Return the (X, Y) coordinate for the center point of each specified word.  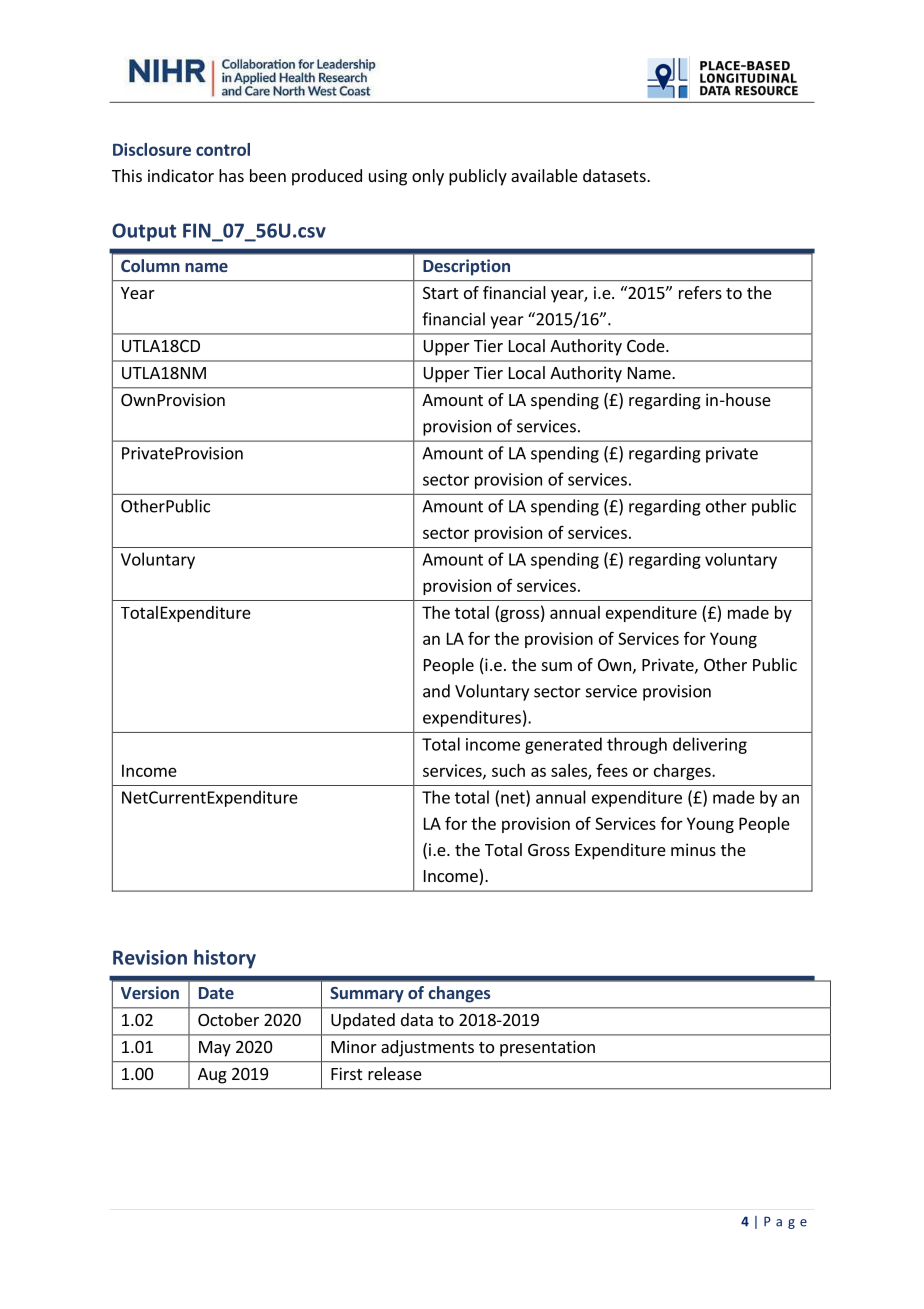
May (215, 1049)
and (436, 691)
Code (647, 345)
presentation (547, 1048)
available (544, 175)
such (508, 770)
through (637, 745)
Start (440, 293)
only (428, 177)
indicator (181, 175)
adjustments (427, 1048)
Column (150, 265)
